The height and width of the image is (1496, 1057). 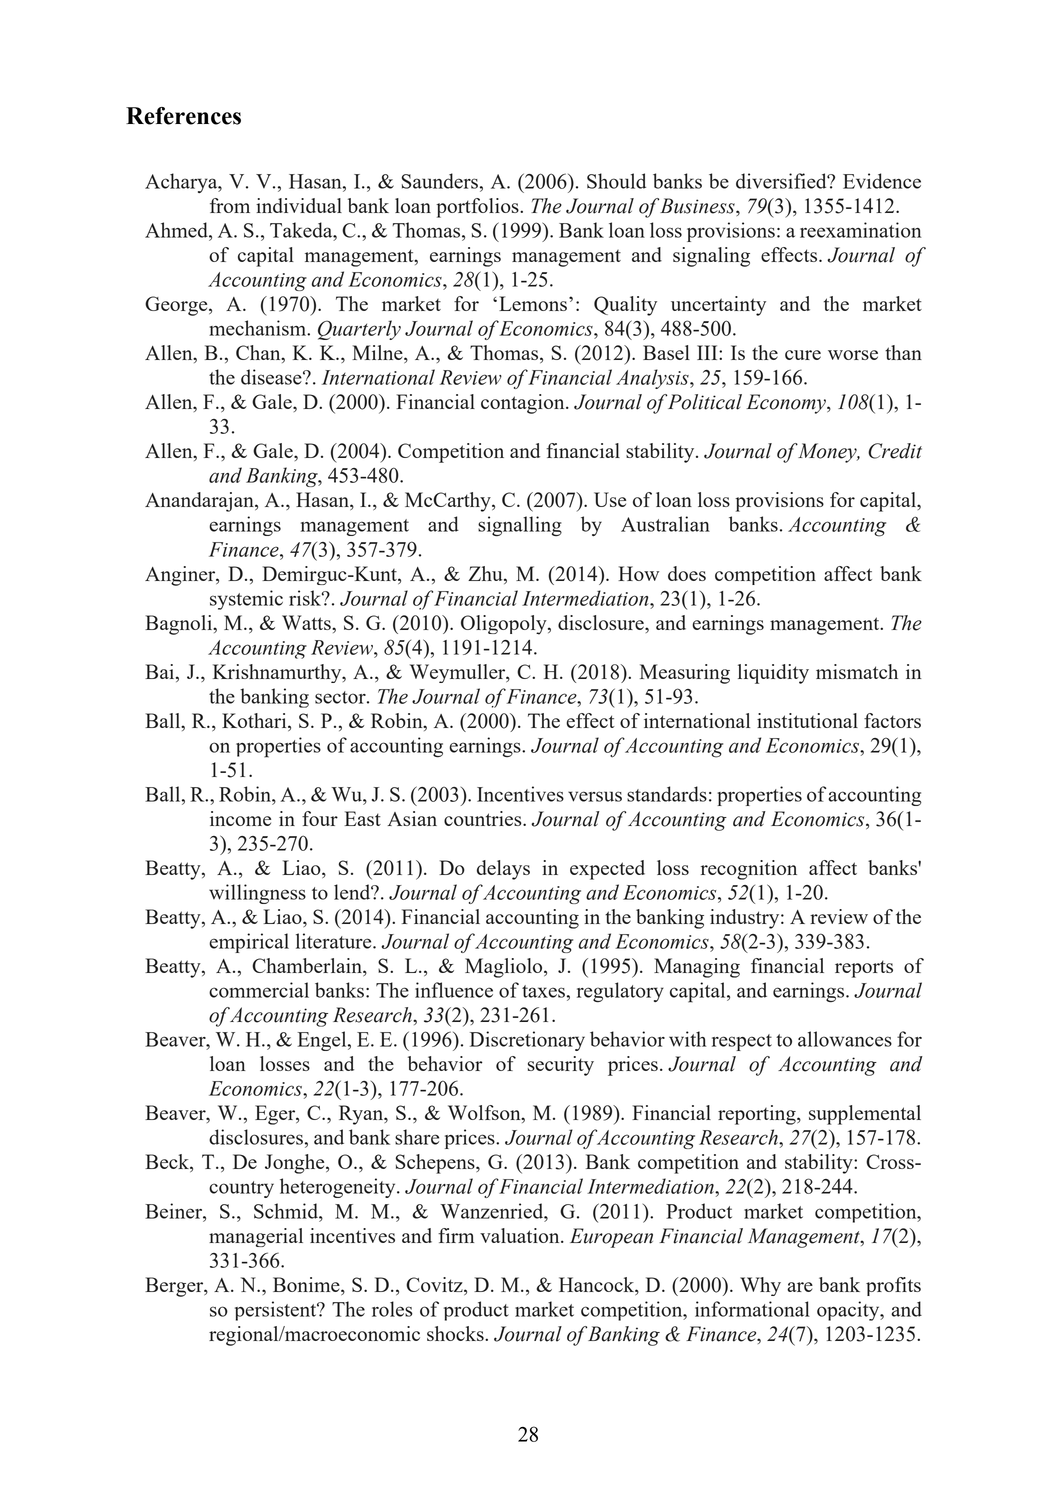 I want to click on willingness, so click(x=257, y=894).
